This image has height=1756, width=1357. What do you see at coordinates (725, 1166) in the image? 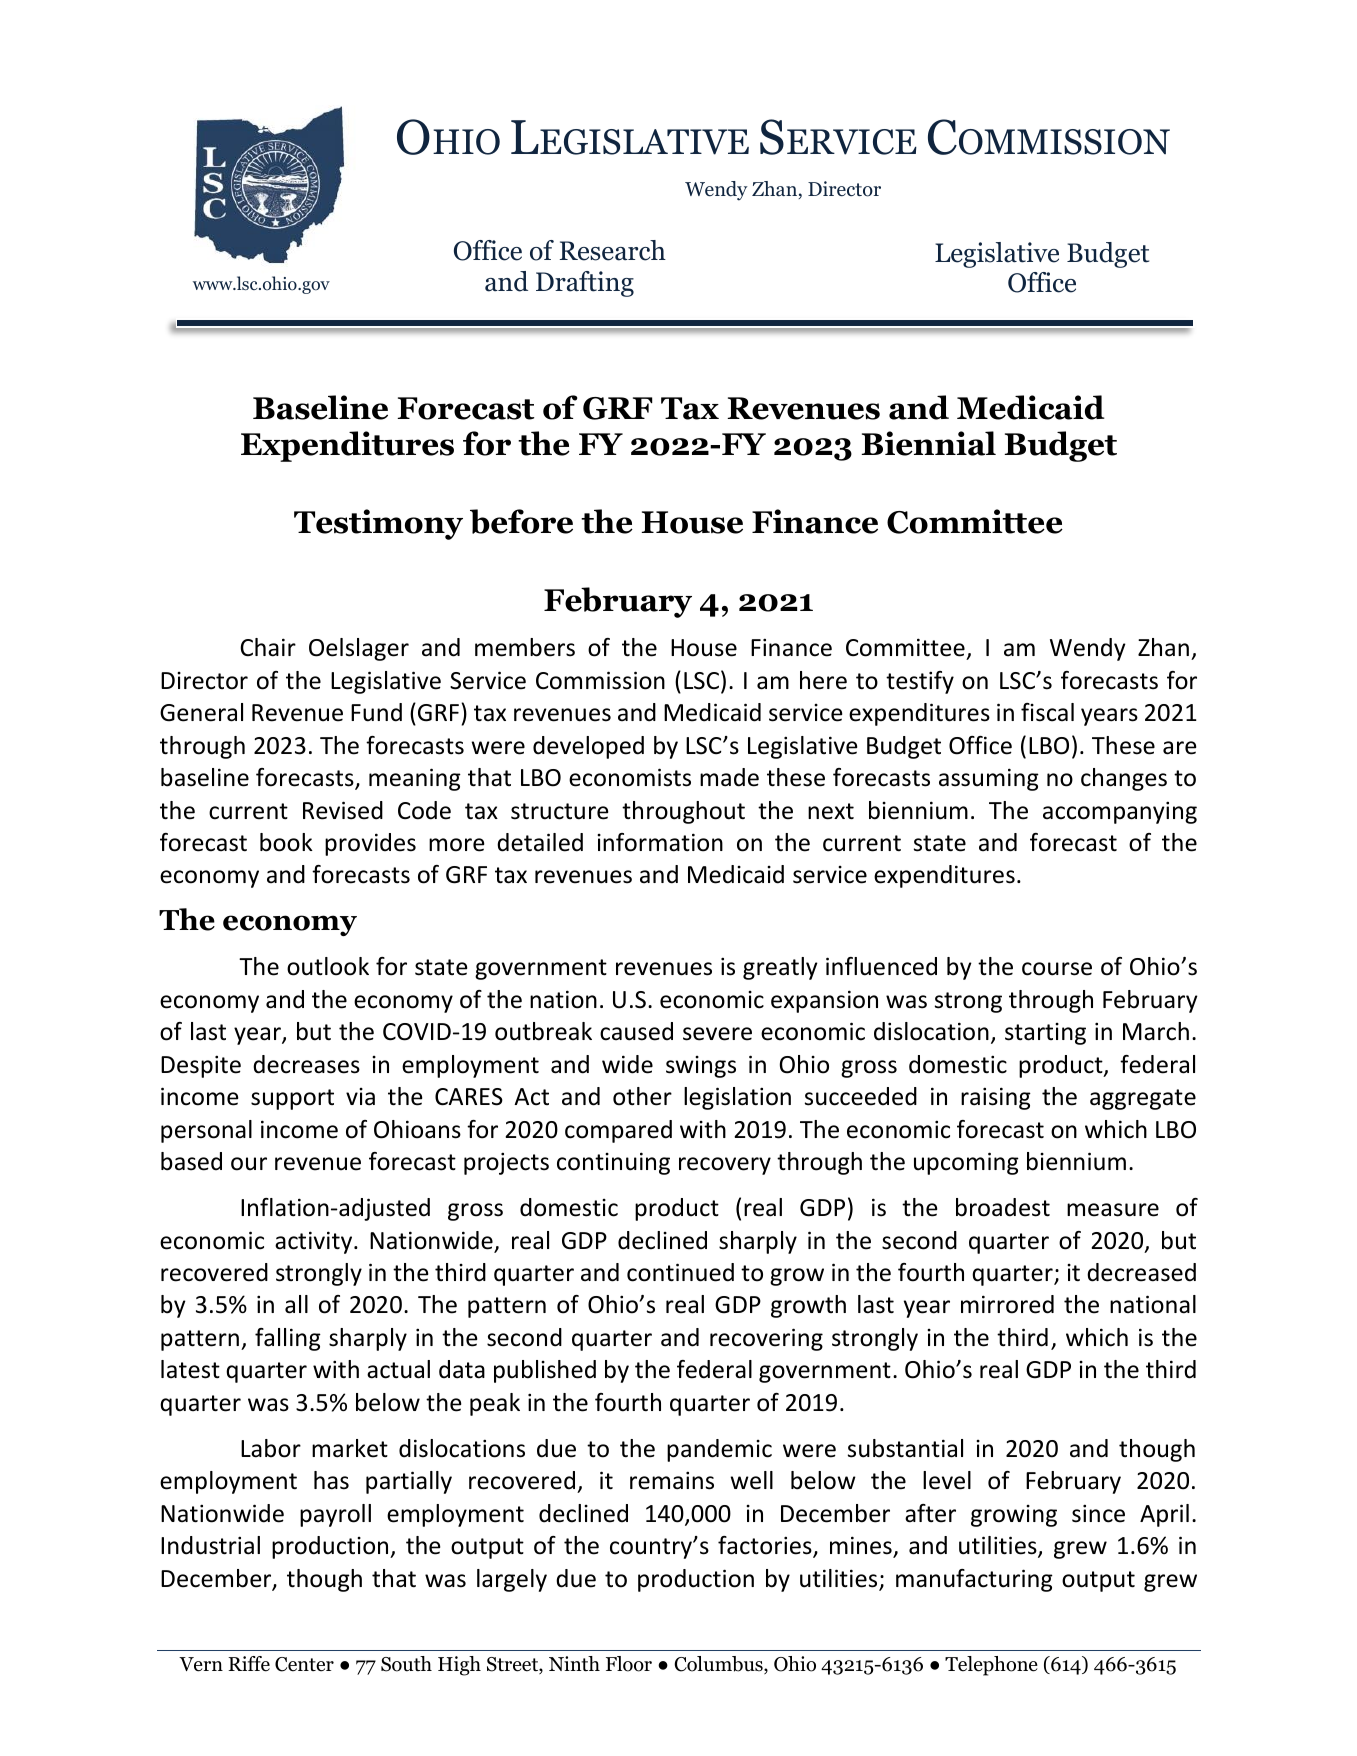
I see `recovery` at bounding box center [725, 1166].
